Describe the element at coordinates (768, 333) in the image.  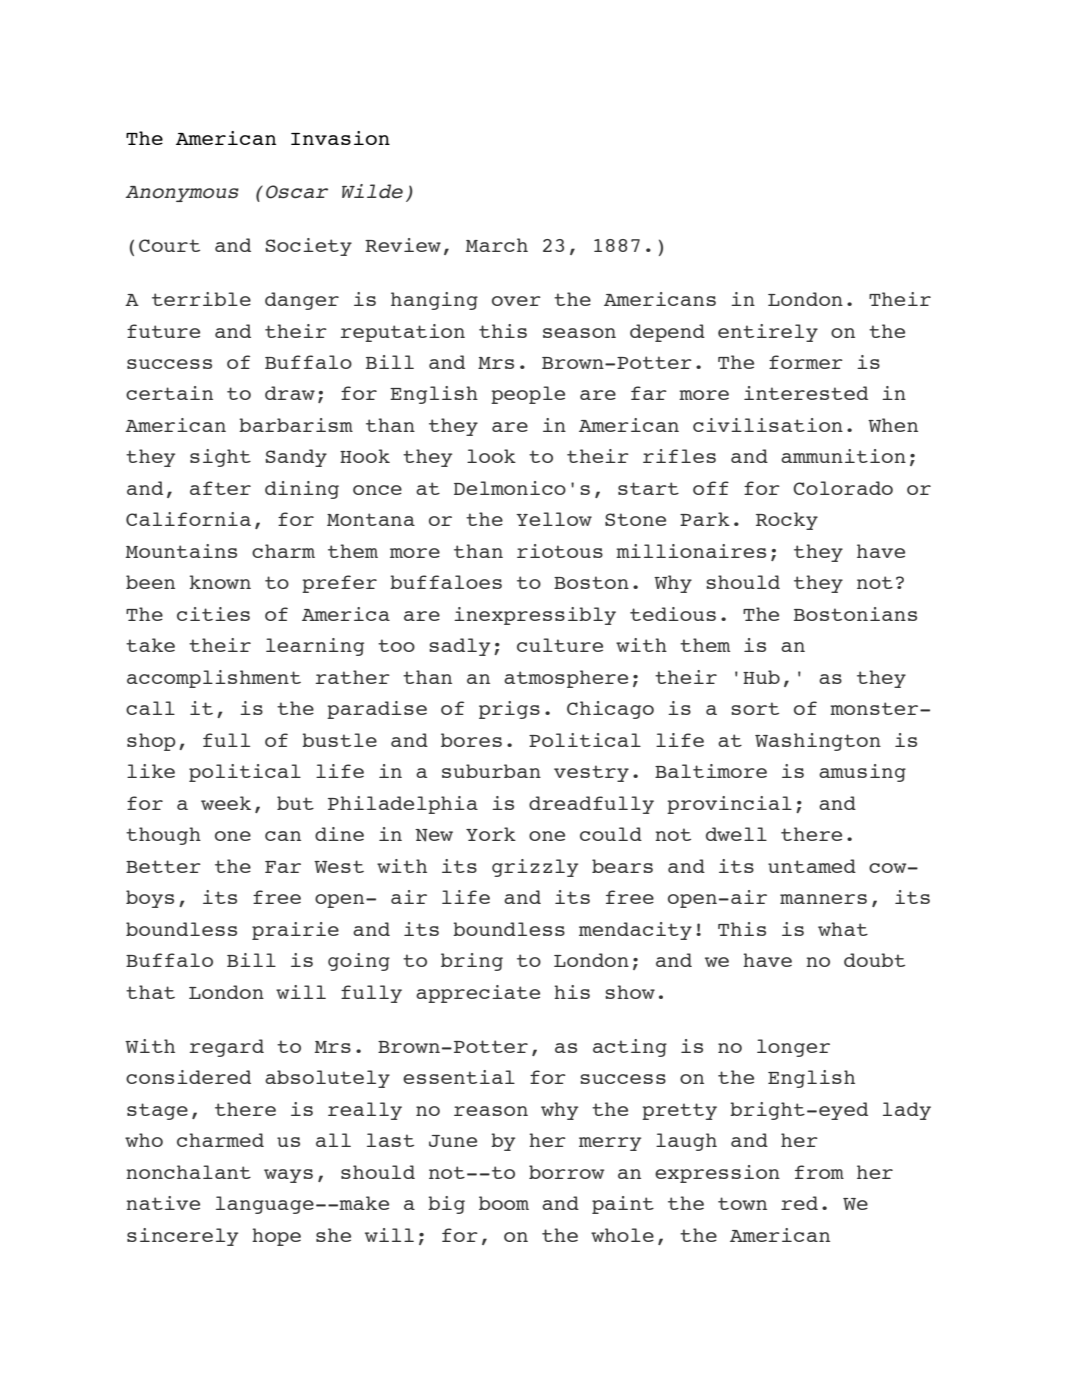
I see `entirely` at that location.
